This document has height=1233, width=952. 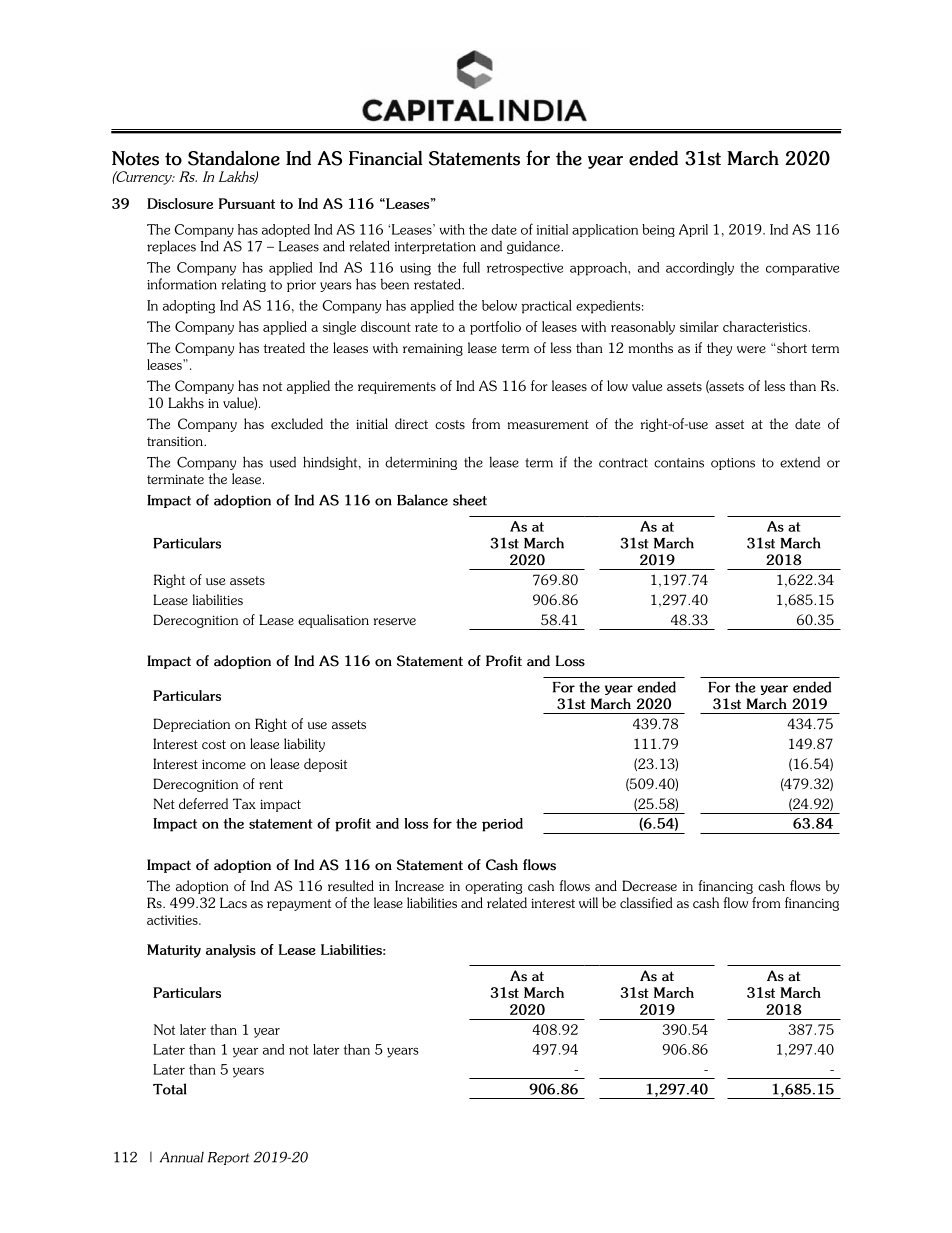 What do you see at coordinates (493, 888) in the document?
I see `operating` at bounding box center [493, 888].
